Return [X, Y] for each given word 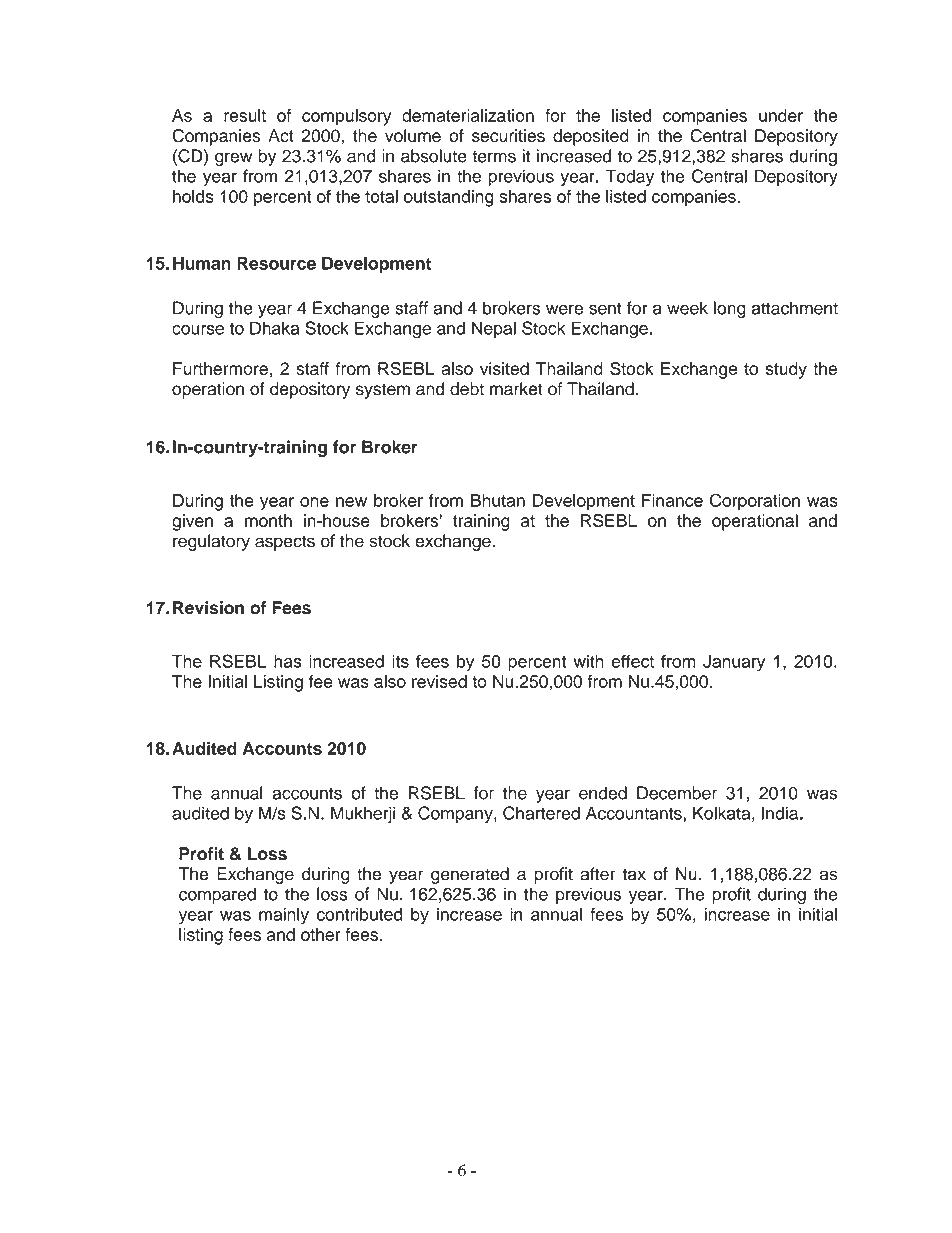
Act [281, 135]
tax [634, 874]
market [516, 389]
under [781, 115]
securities [508, 135]
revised [439, 681]
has [288, 661]
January [734, 663]
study [786, 370]
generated [470, 875]
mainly [284, 915]
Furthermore [220, 368]
